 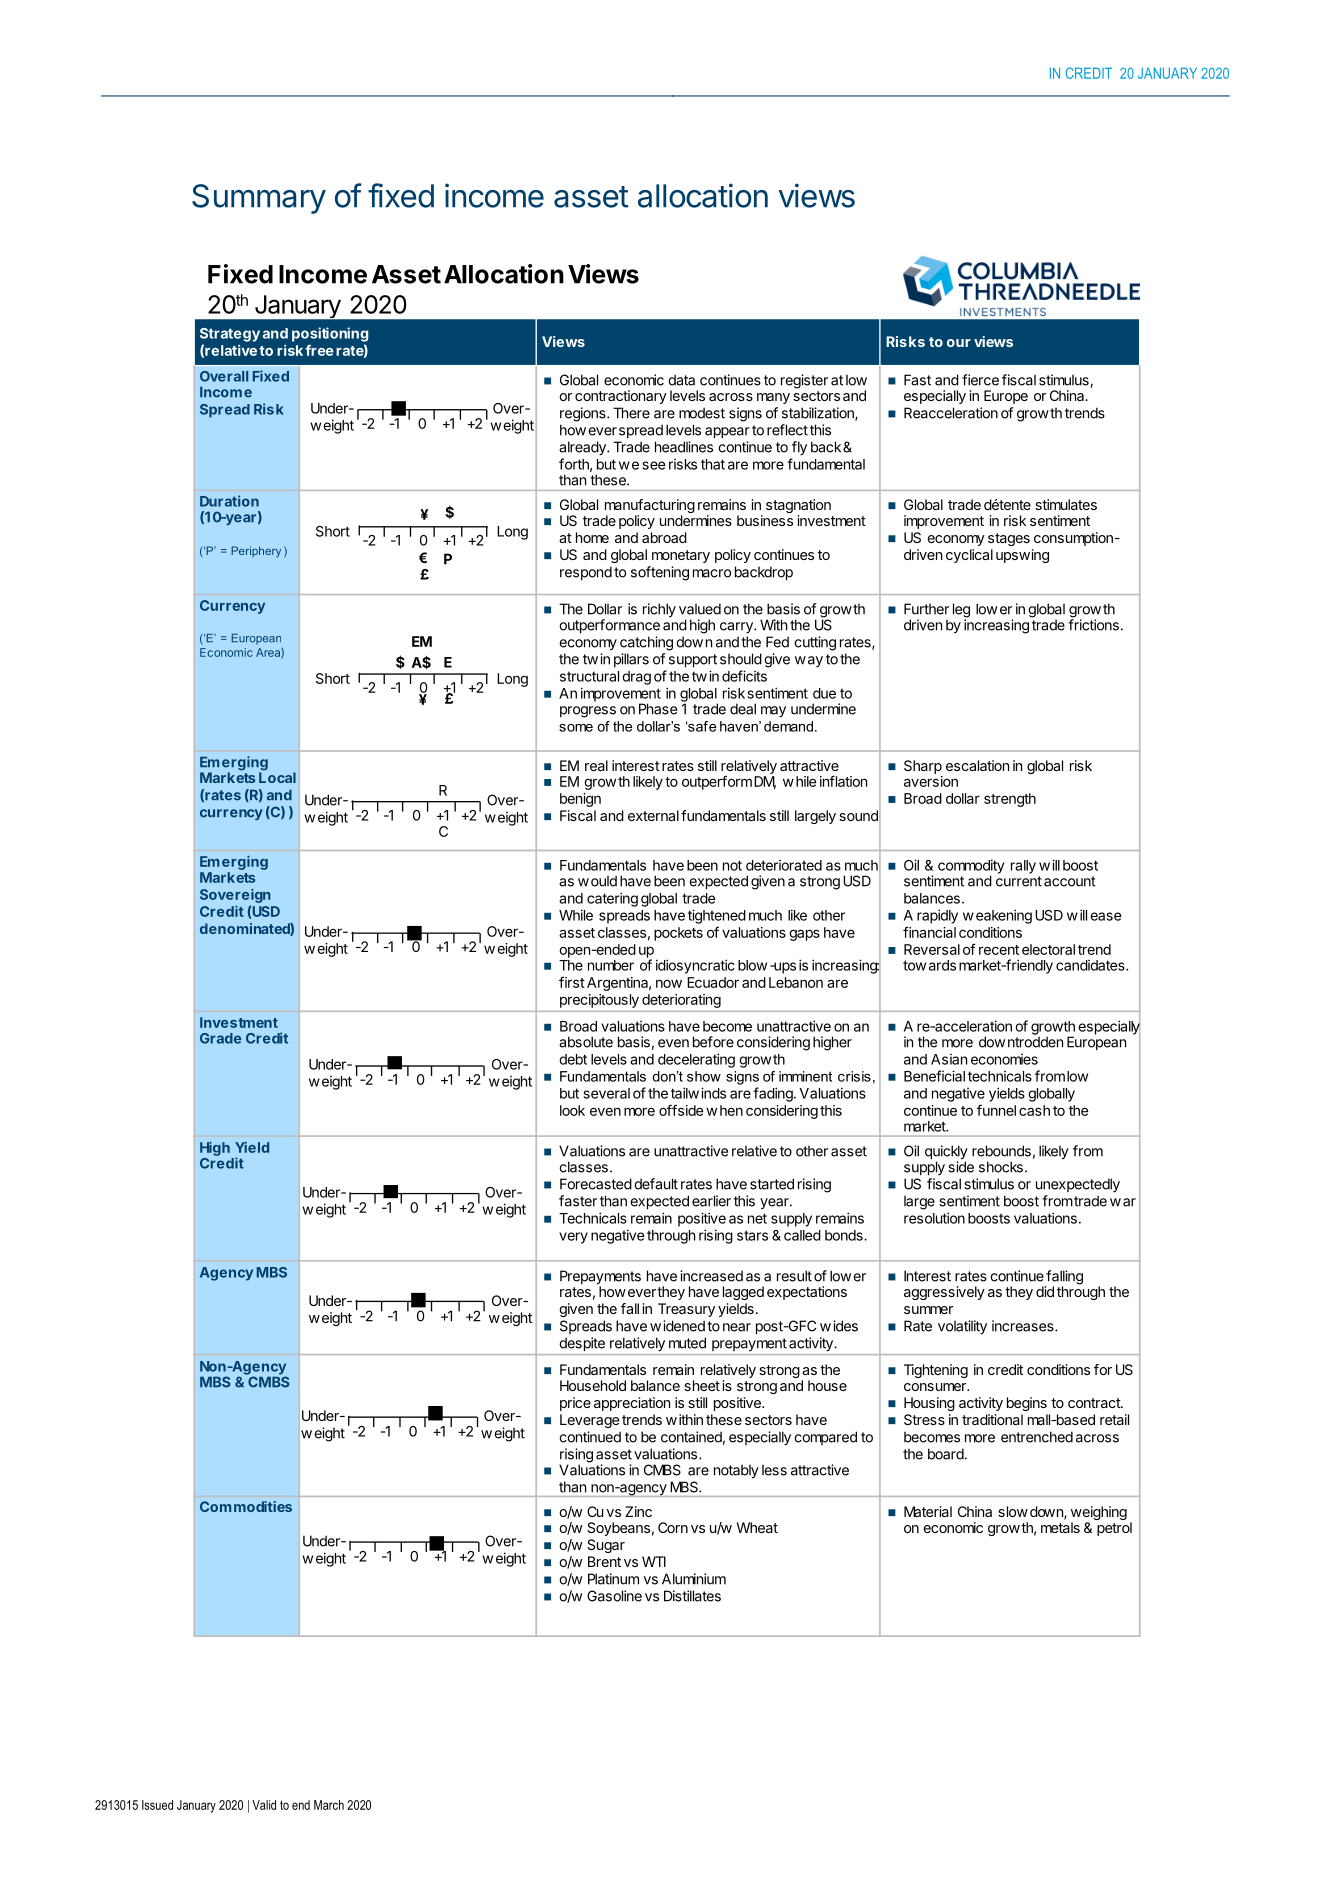 I want to click on data, so click(x=681, y=380).
